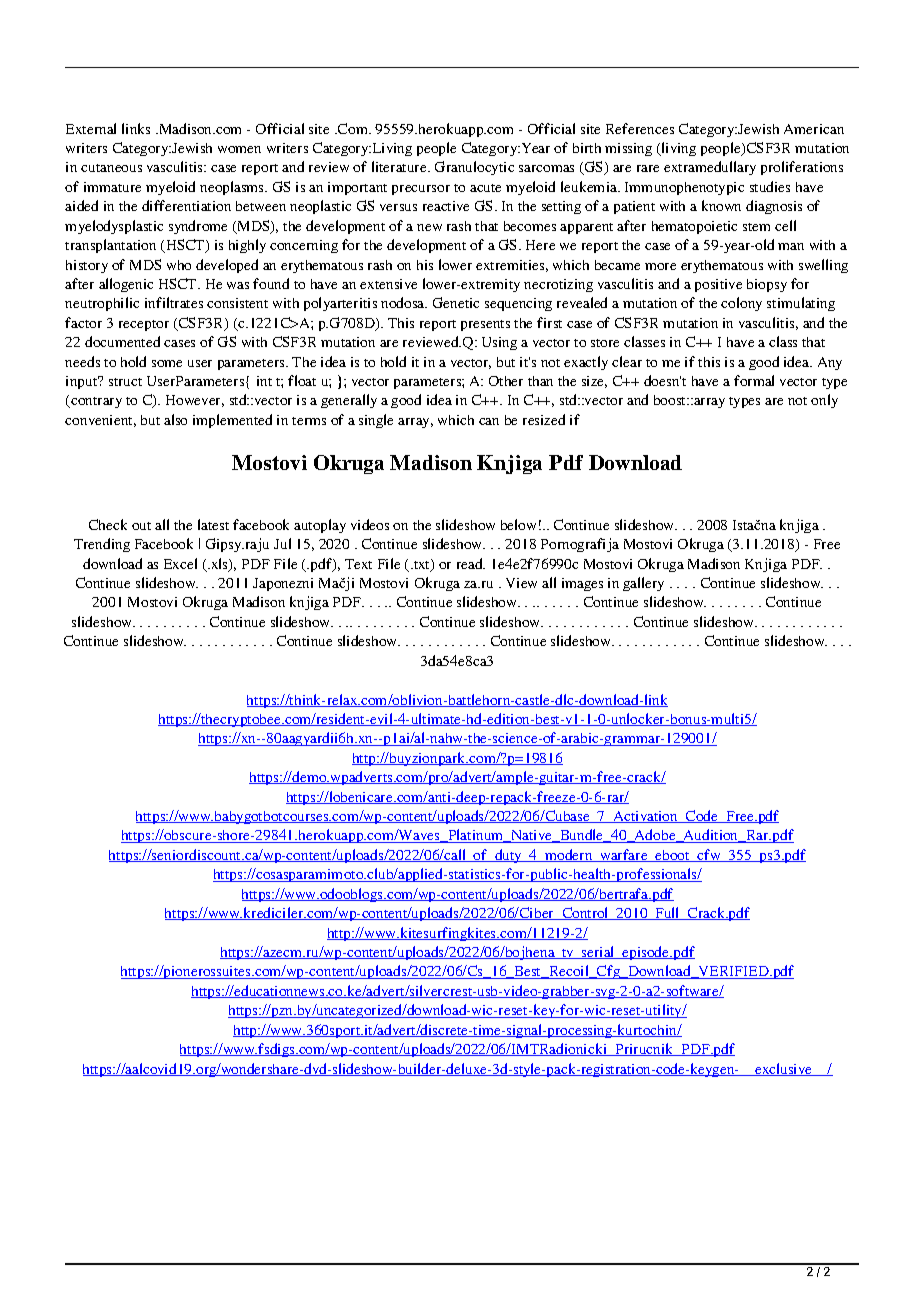  Describe the element at coordinates (400, 166) in the screenshot. I see `literature` at that location.
